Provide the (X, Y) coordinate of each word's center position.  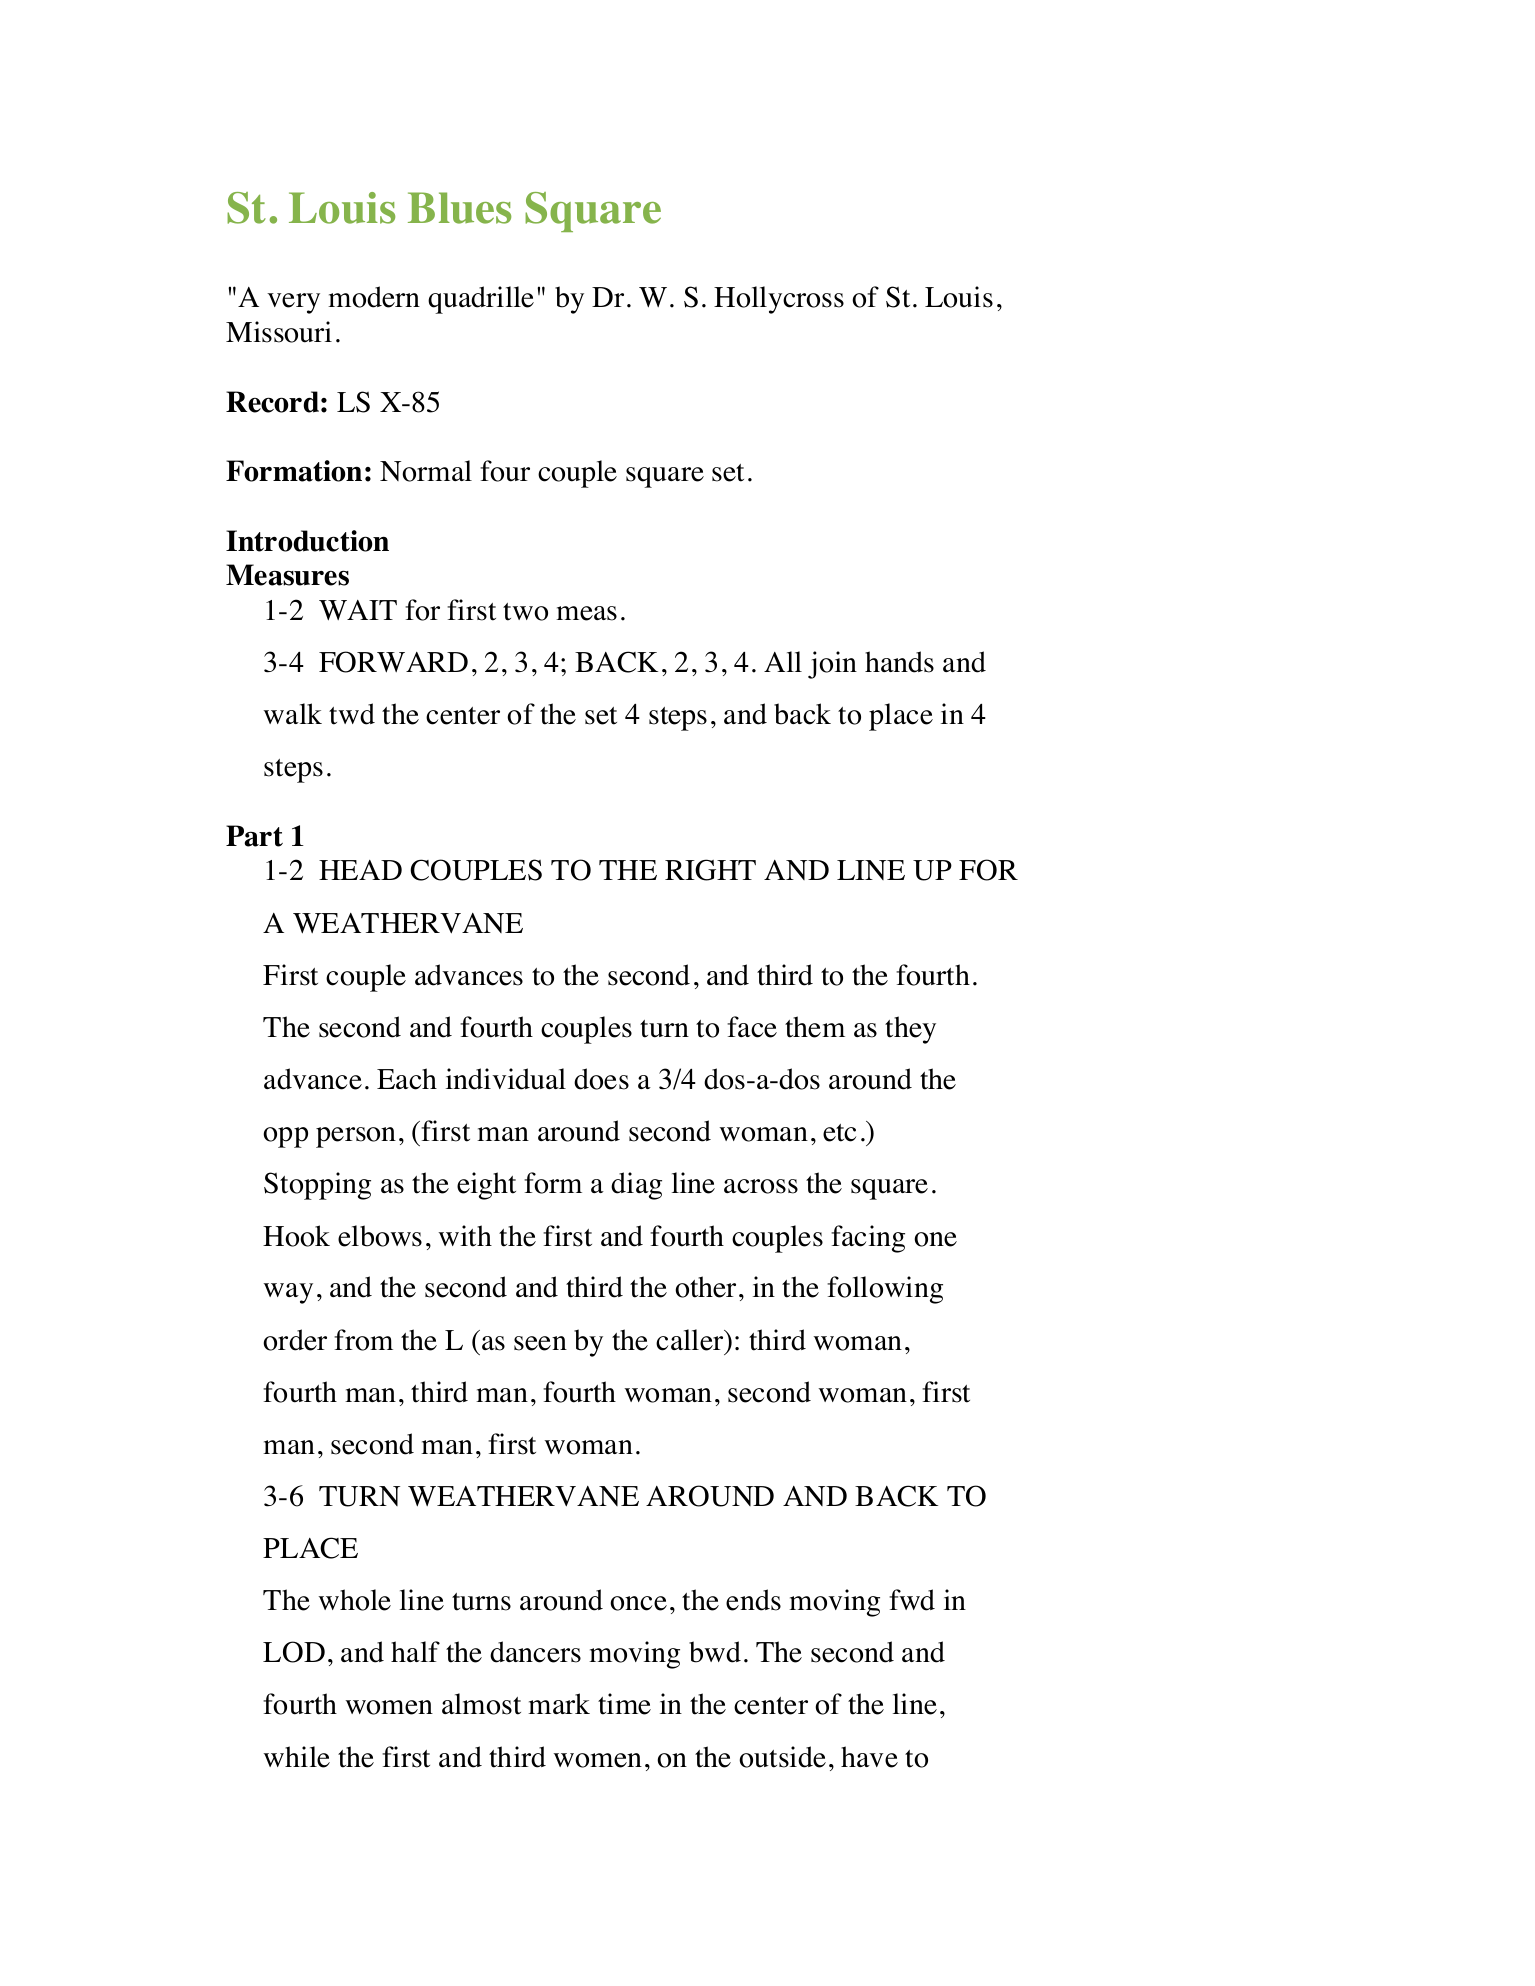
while (296, 1757)
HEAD (360, 870)
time (624, 1704)
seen (540, 1343)
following (885, 1290)
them (815, 1027)
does (601, 1079)
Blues (459, 208)
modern (374, 297)
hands (899, 662)
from (363, 1340)
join (832, 665)
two (525, 612)
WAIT (358, 610)
